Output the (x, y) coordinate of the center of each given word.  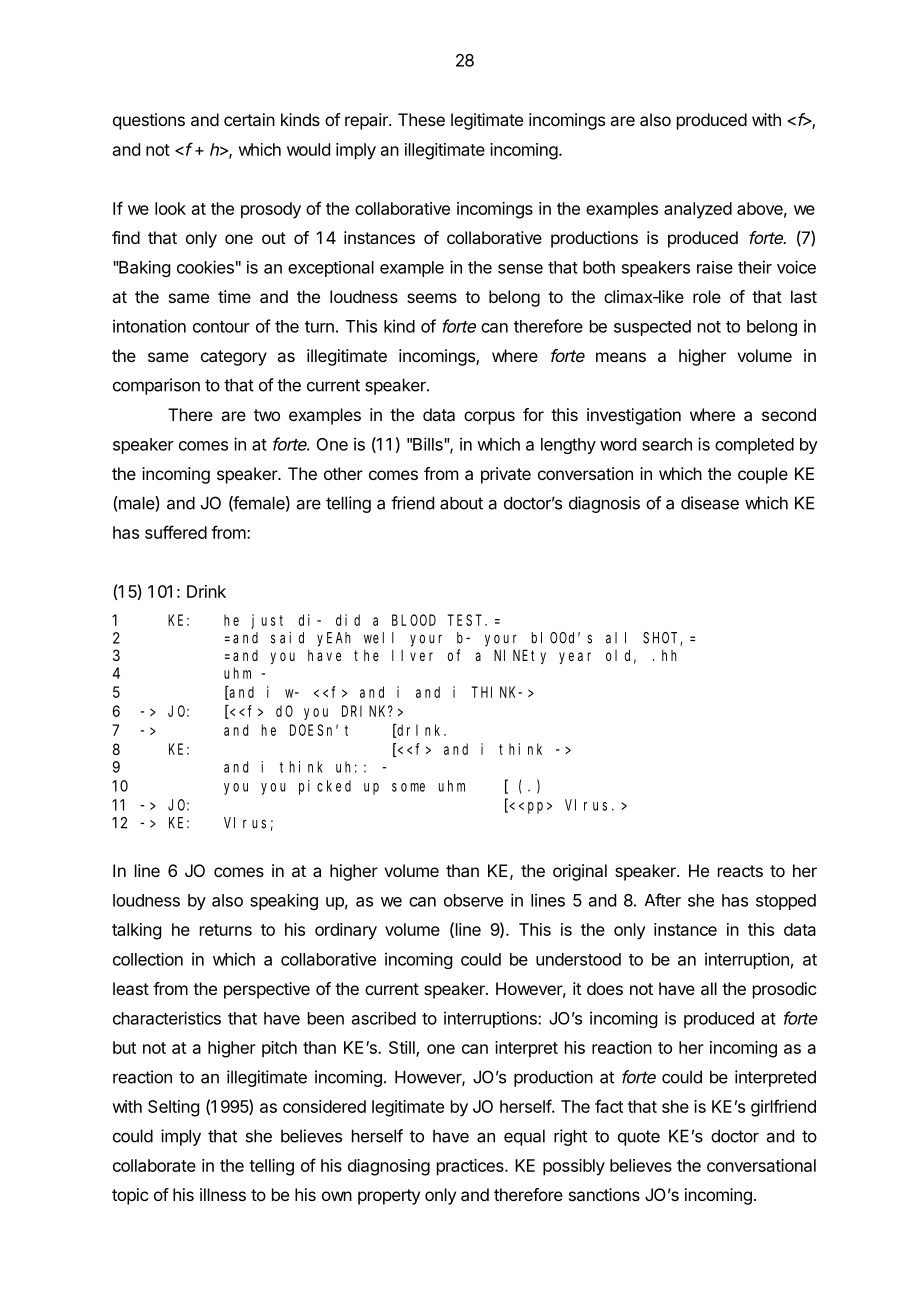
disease (710, 503)
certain (249, 119)
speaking (284, 901)
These (421, 119)
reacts (740, 871)
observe (473, 900)
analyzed (698, 210)
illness (223, 1194)
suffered (176, 532)
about (461, 503)
